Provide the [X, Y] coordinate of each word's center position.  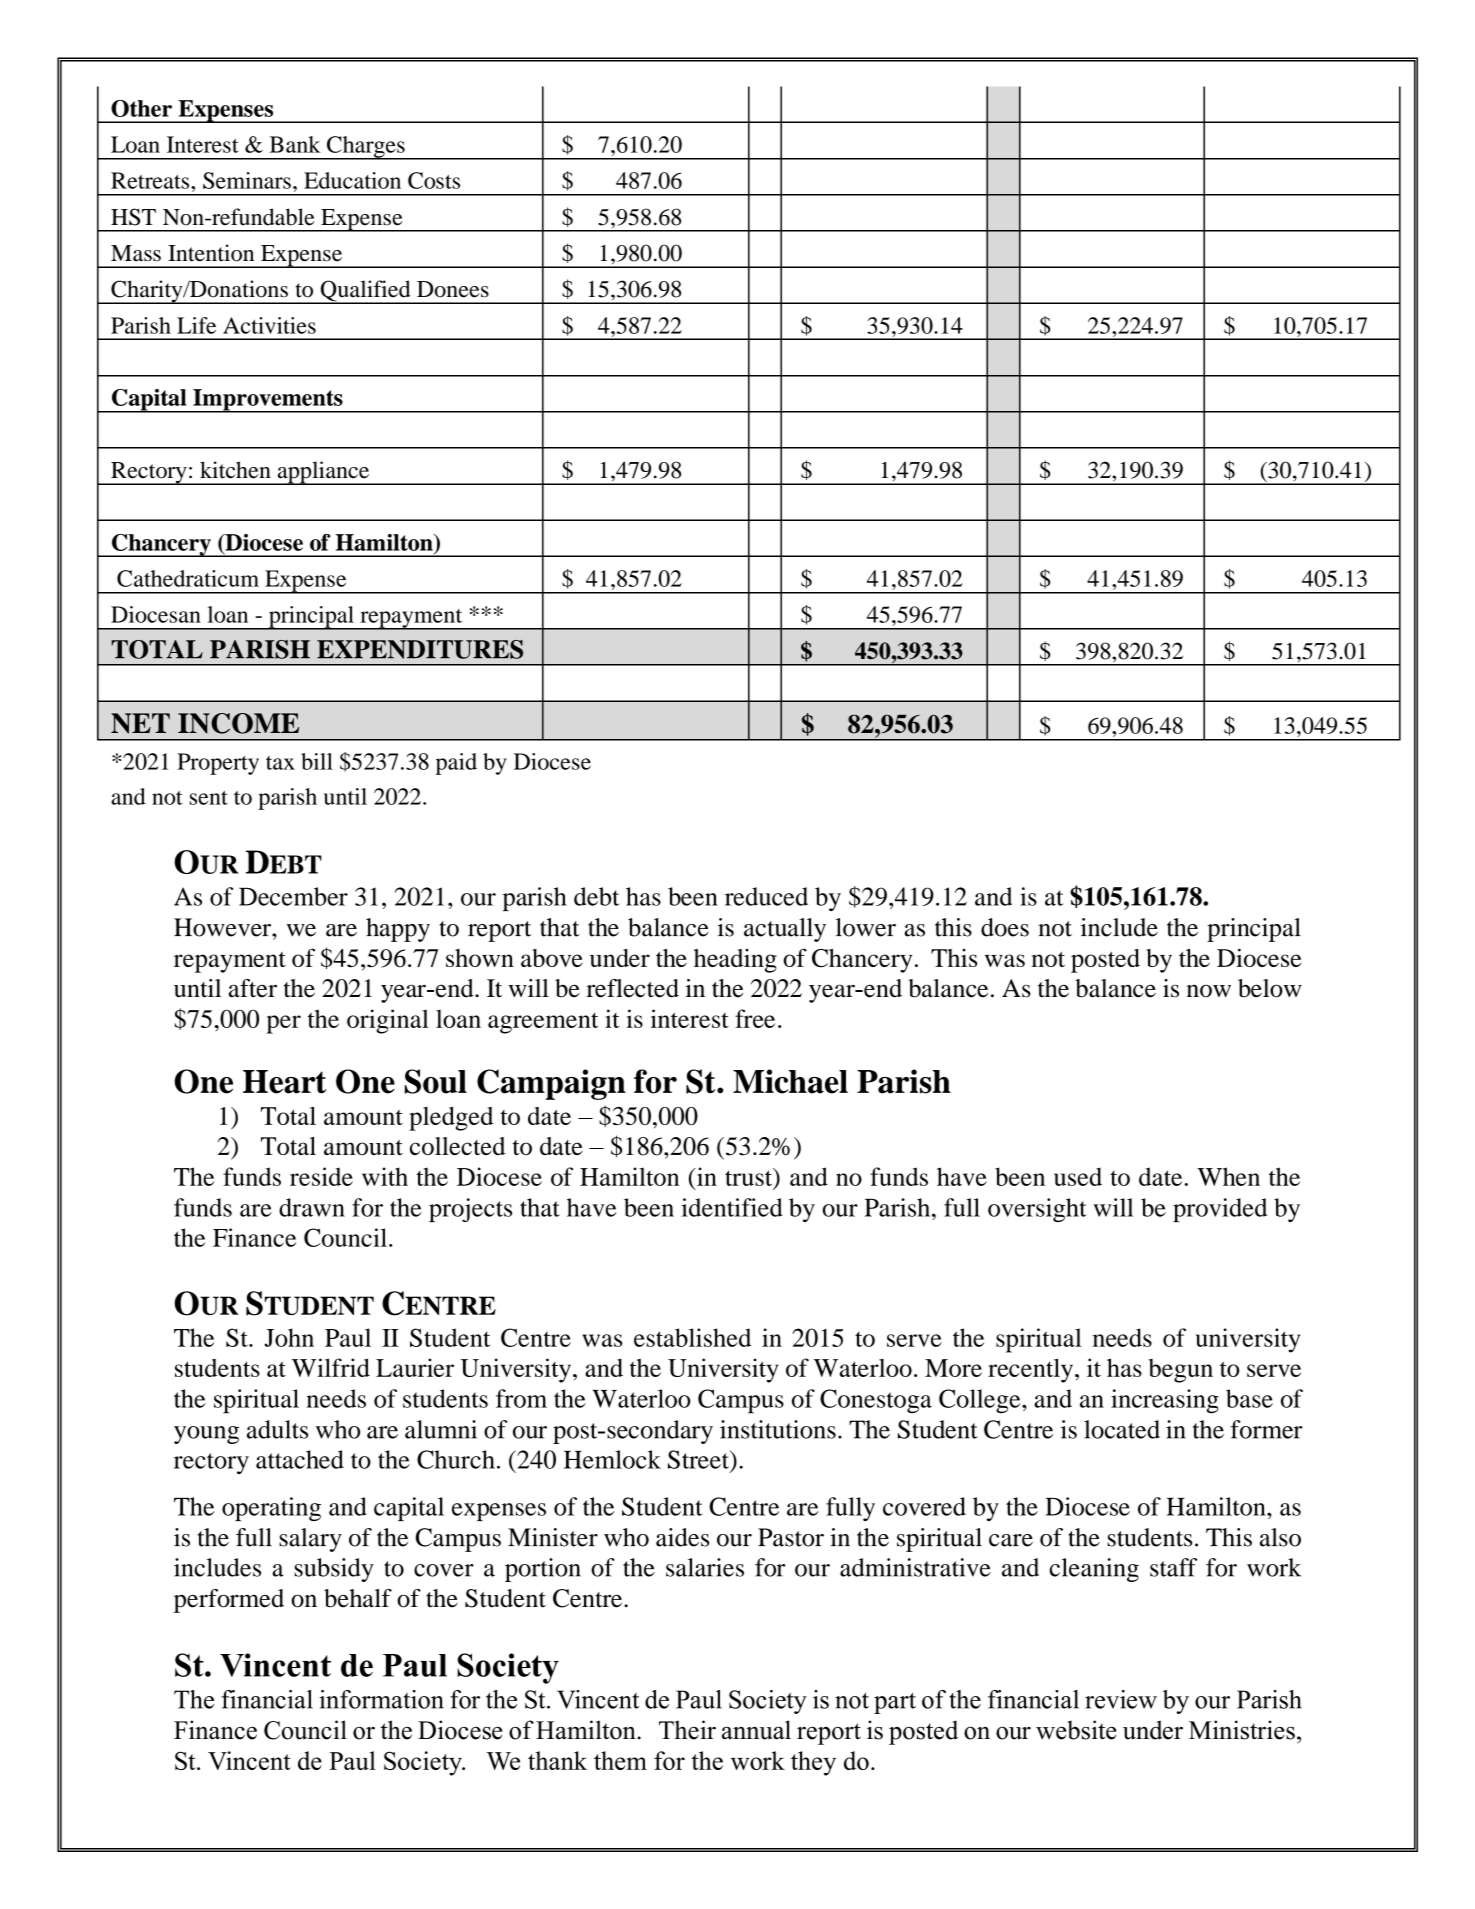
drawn [312, 1207]
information [381, 1699]
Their [687, 1730]
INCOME [238, 723]
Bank [295, 144]
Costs [434, 180]
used [1078, 1176]
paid [456, 764]
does [1005, 927]
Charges [366, 148]
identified [732, 1207]
